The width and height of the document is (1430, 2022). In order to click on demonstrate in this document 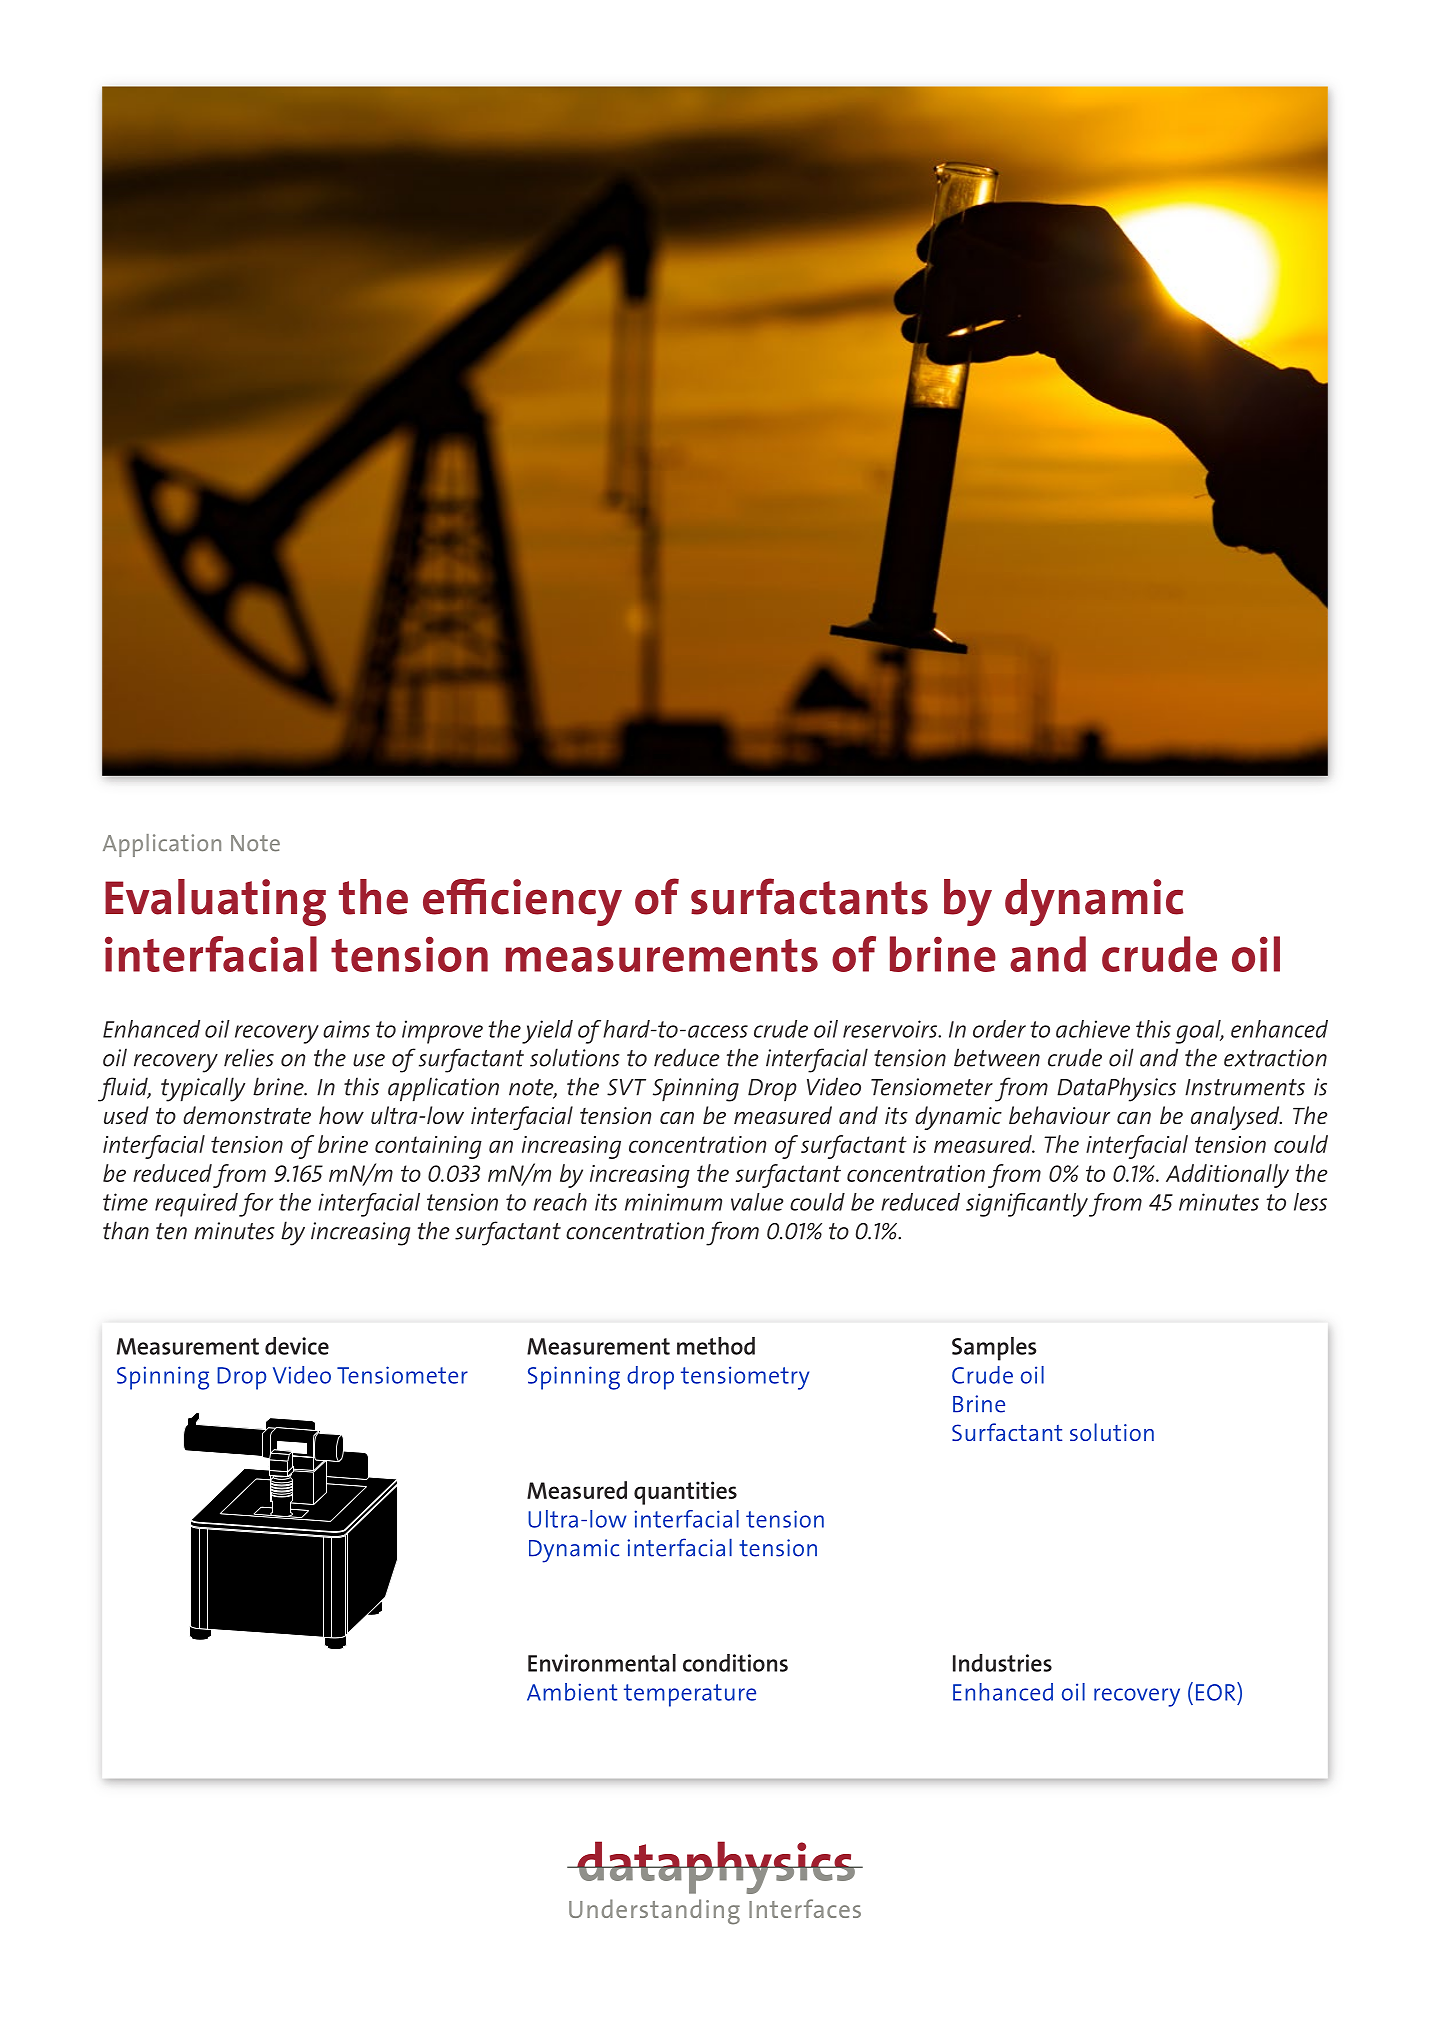, I will do `click(247, 1115)`.
